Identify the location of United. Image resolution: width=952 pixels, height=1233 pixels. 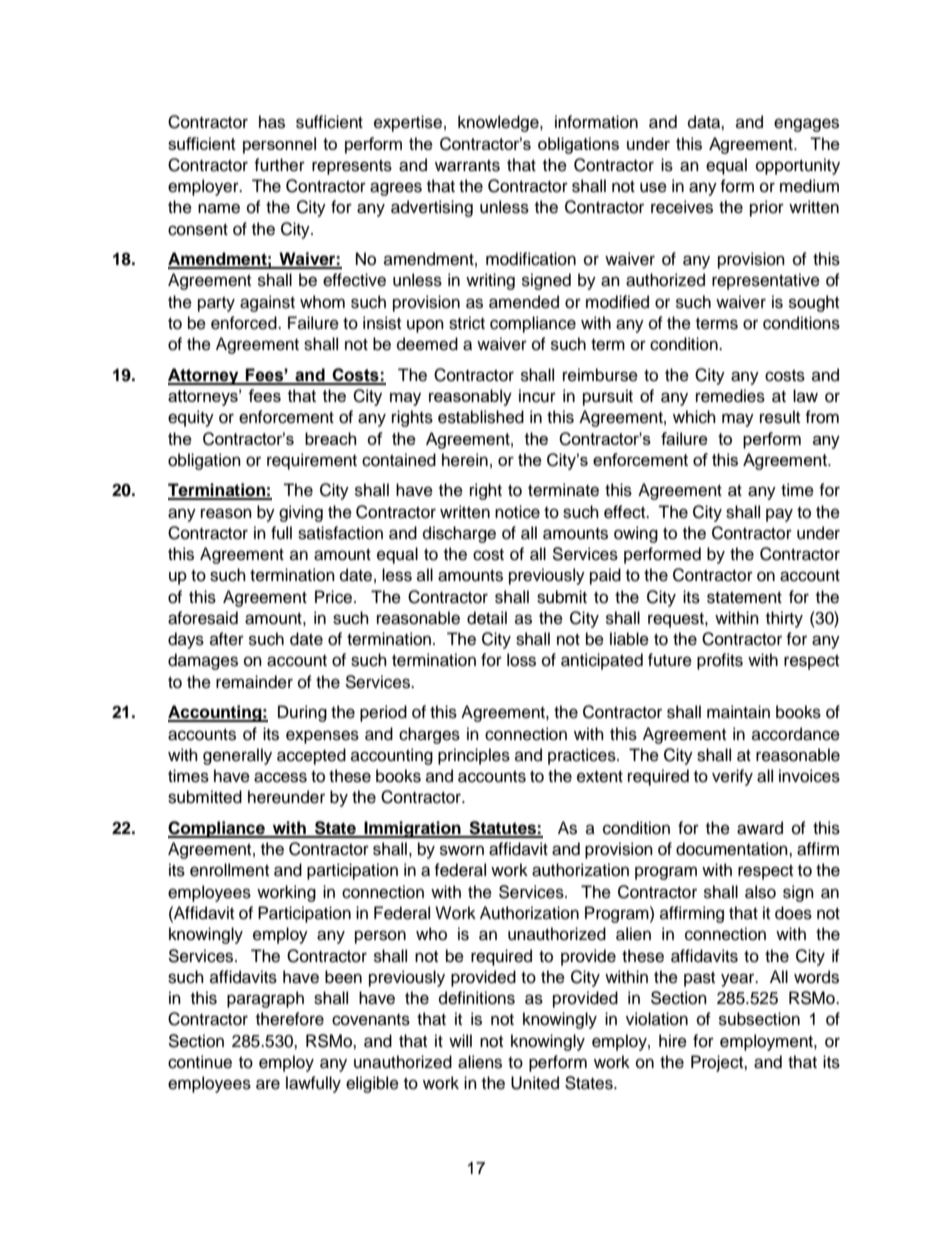
(535, 1083).
